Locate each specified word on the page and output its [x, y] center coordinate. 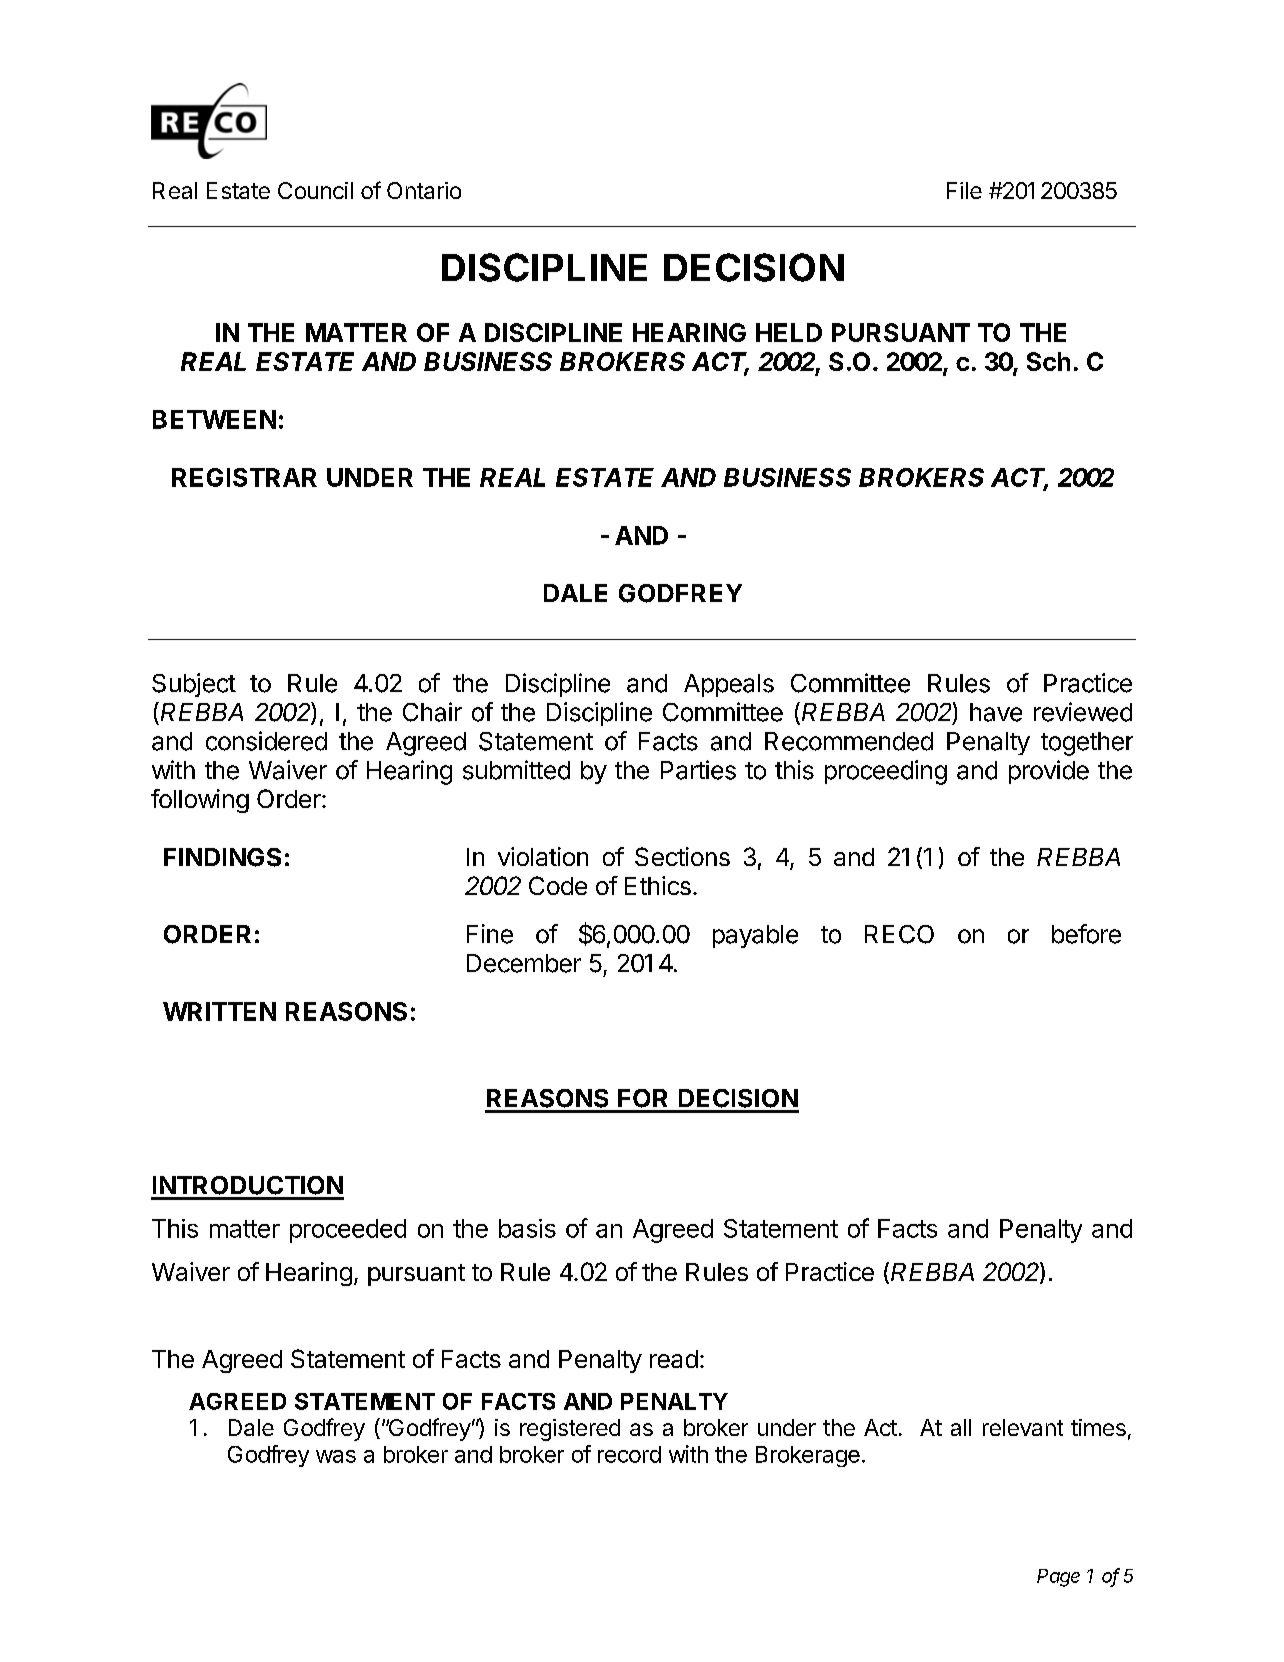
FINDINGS [222, 857]
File [964, 190]
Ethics [658, 885]
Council [315, 190]
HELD [789, 332]
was [336, 1456]
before [1086, 934]
